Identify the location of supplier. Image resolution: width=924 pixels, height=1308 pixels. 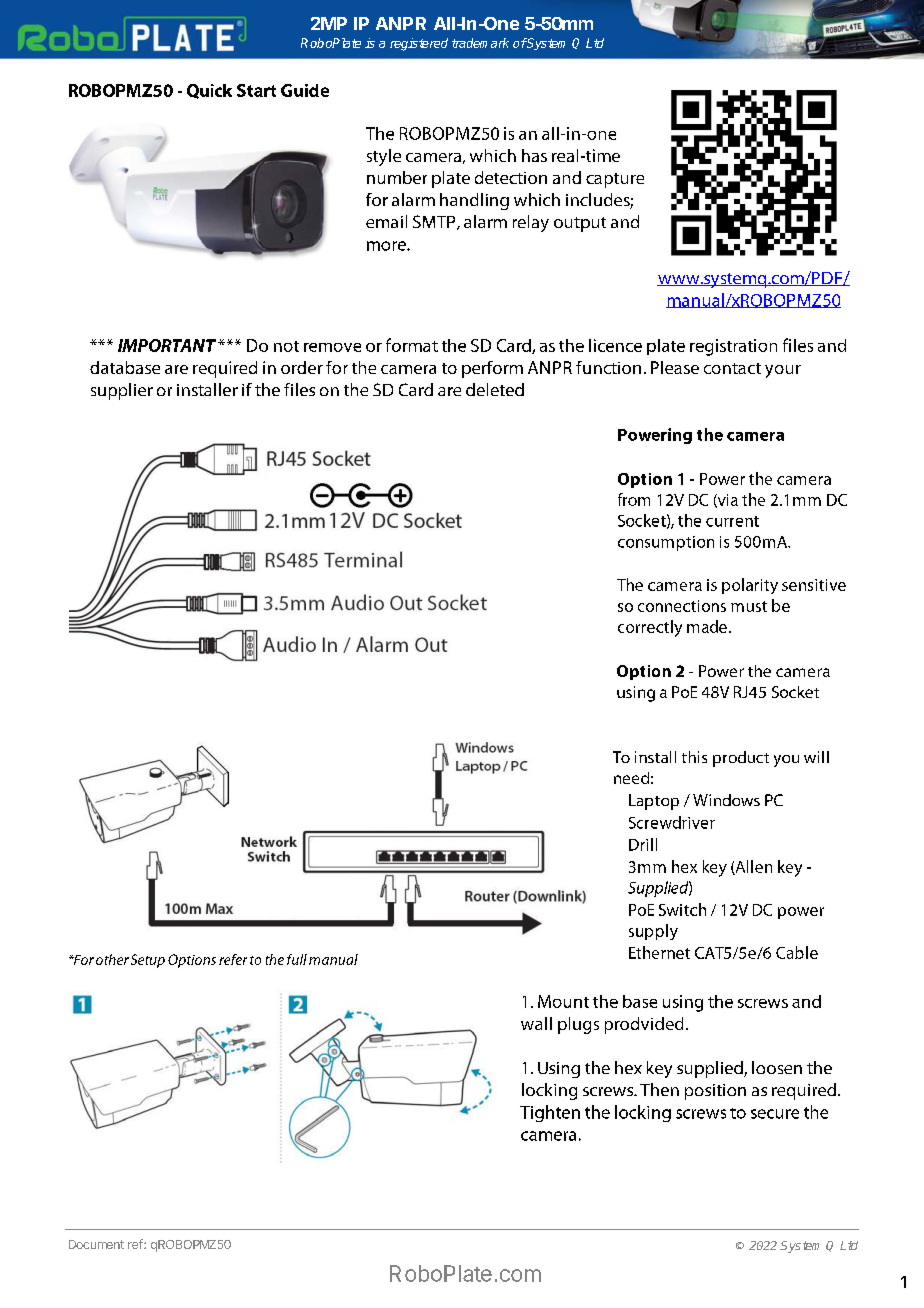
(122, 391).
